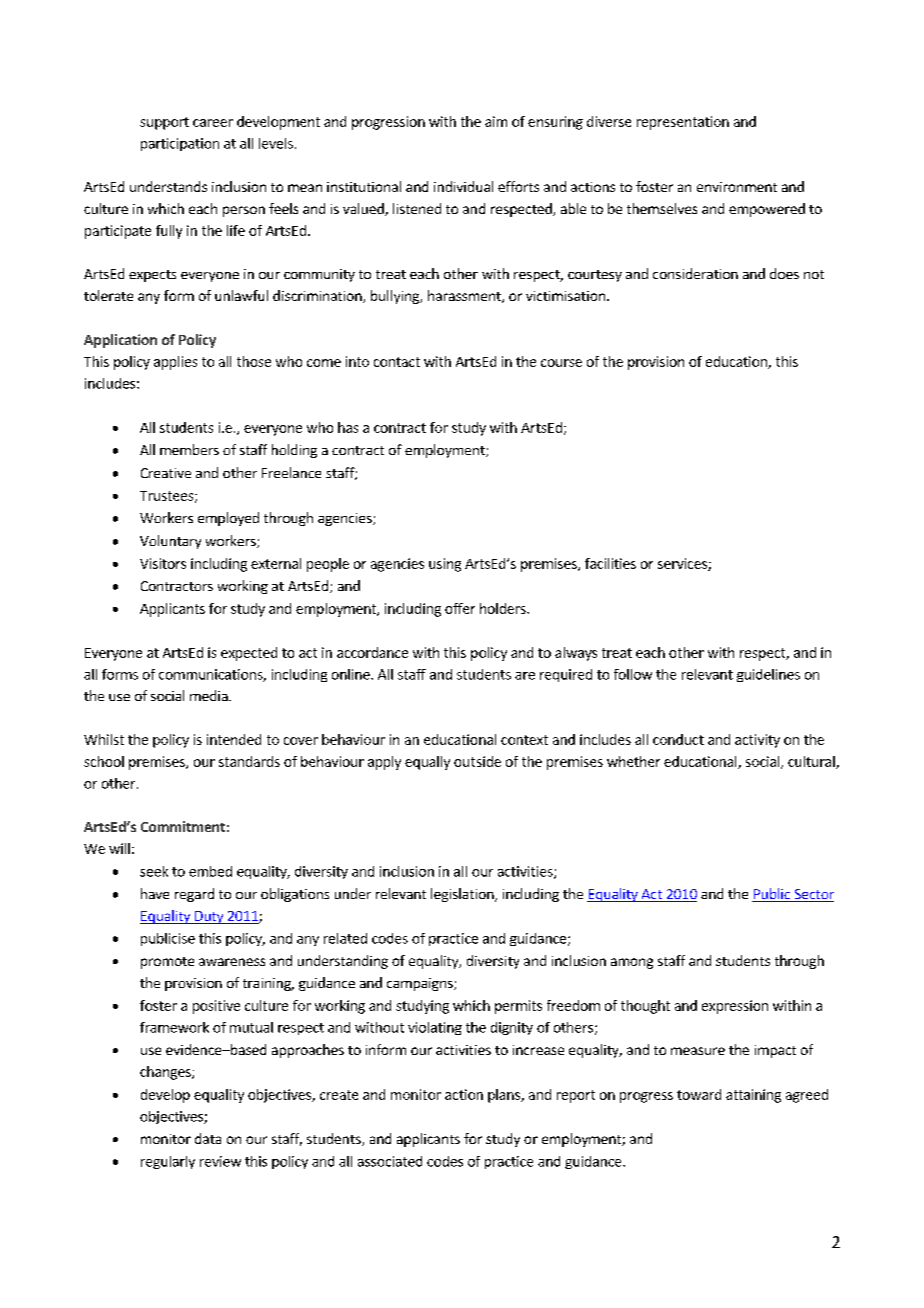 The width and height of the screenshot is (924, 1308). I want to click on plans, so click(505, 1096).
